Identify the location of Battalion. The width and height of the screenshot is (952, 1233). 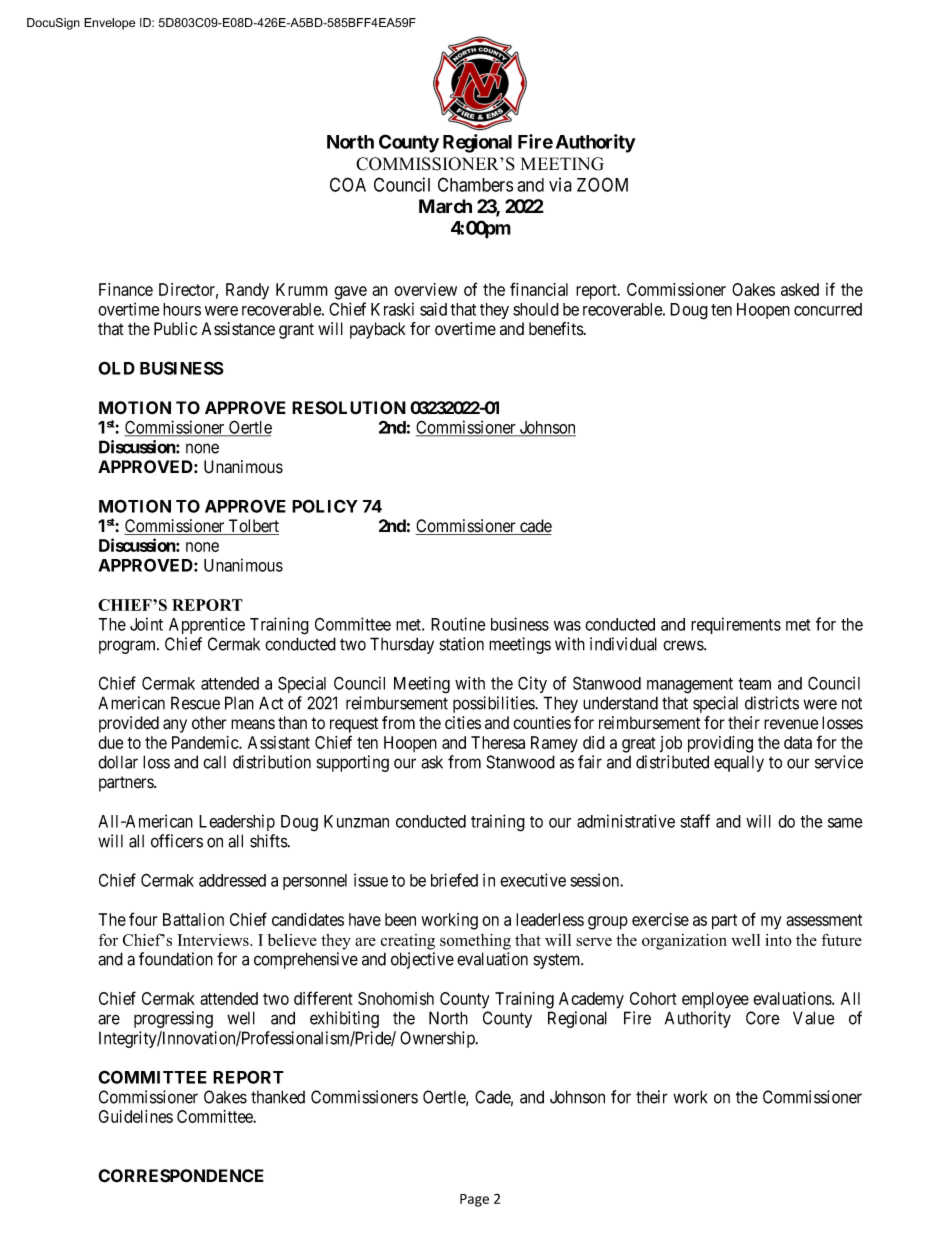
(193, 919).
